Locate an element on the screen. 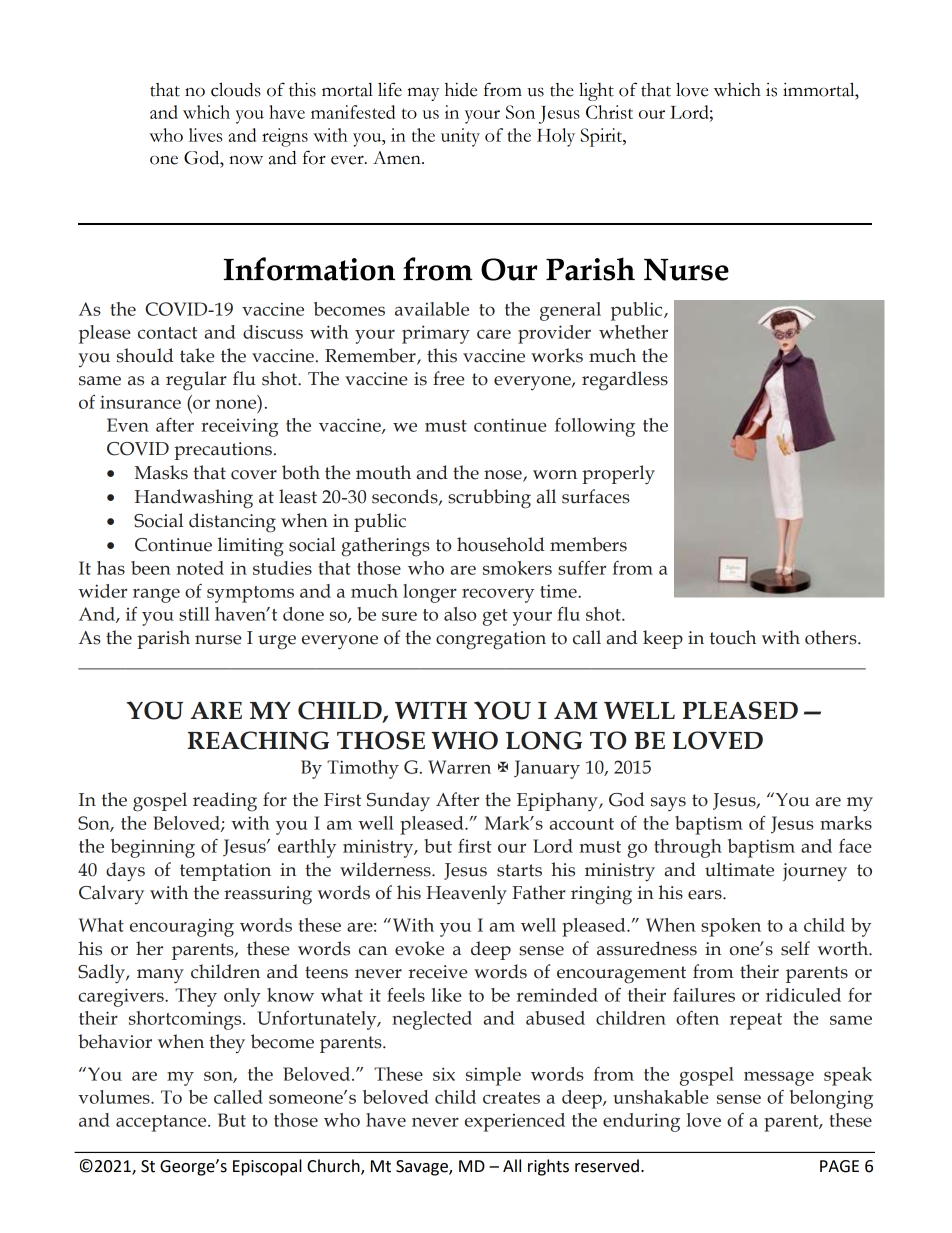 This screenshot has height=1233, width=952. unity is located at coordinates (460, 137).
